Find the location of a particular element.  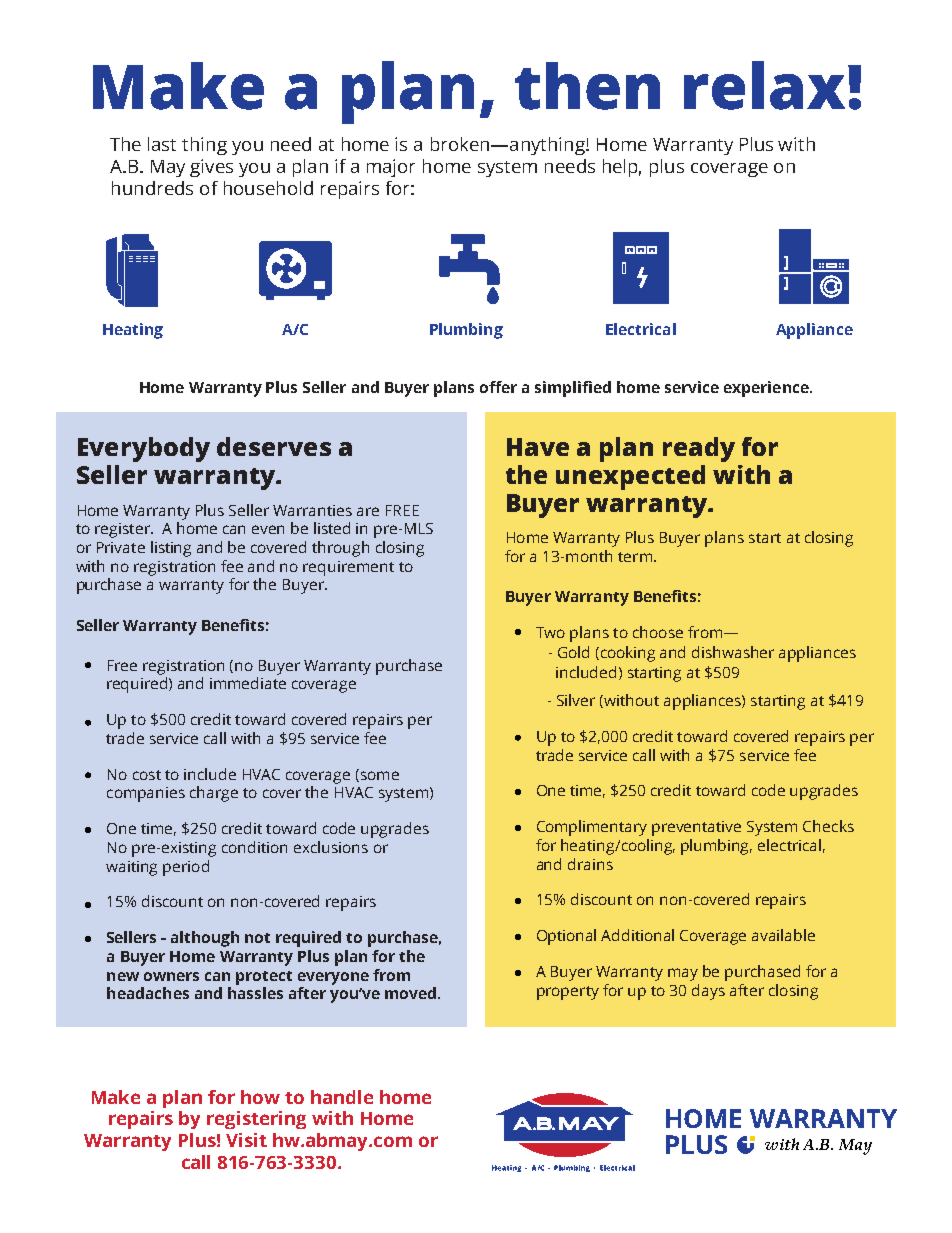

period is located at coordinates (186, 868).
